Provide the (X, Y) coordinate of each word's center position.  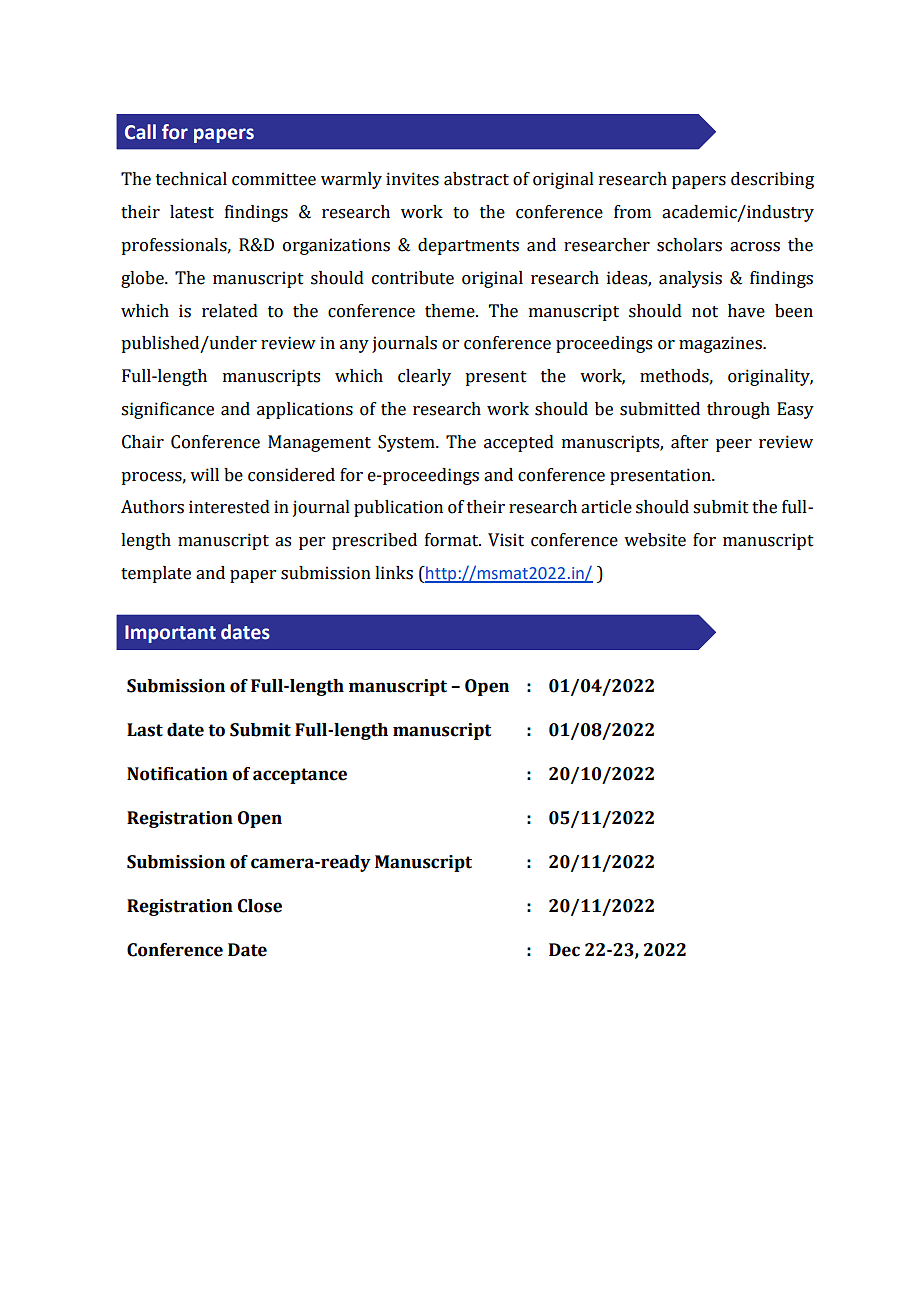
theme (451, 311)
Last (145, 730)
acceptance (300, 776)
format (453, 540)
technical (191, 179)
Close (260, 906)
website (655, 540)
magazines (721, 344)
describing (772, 180)
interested (229, 507)
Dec (564, 950)
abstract (476, 179)
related (230, 311)
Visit (506, 540)
